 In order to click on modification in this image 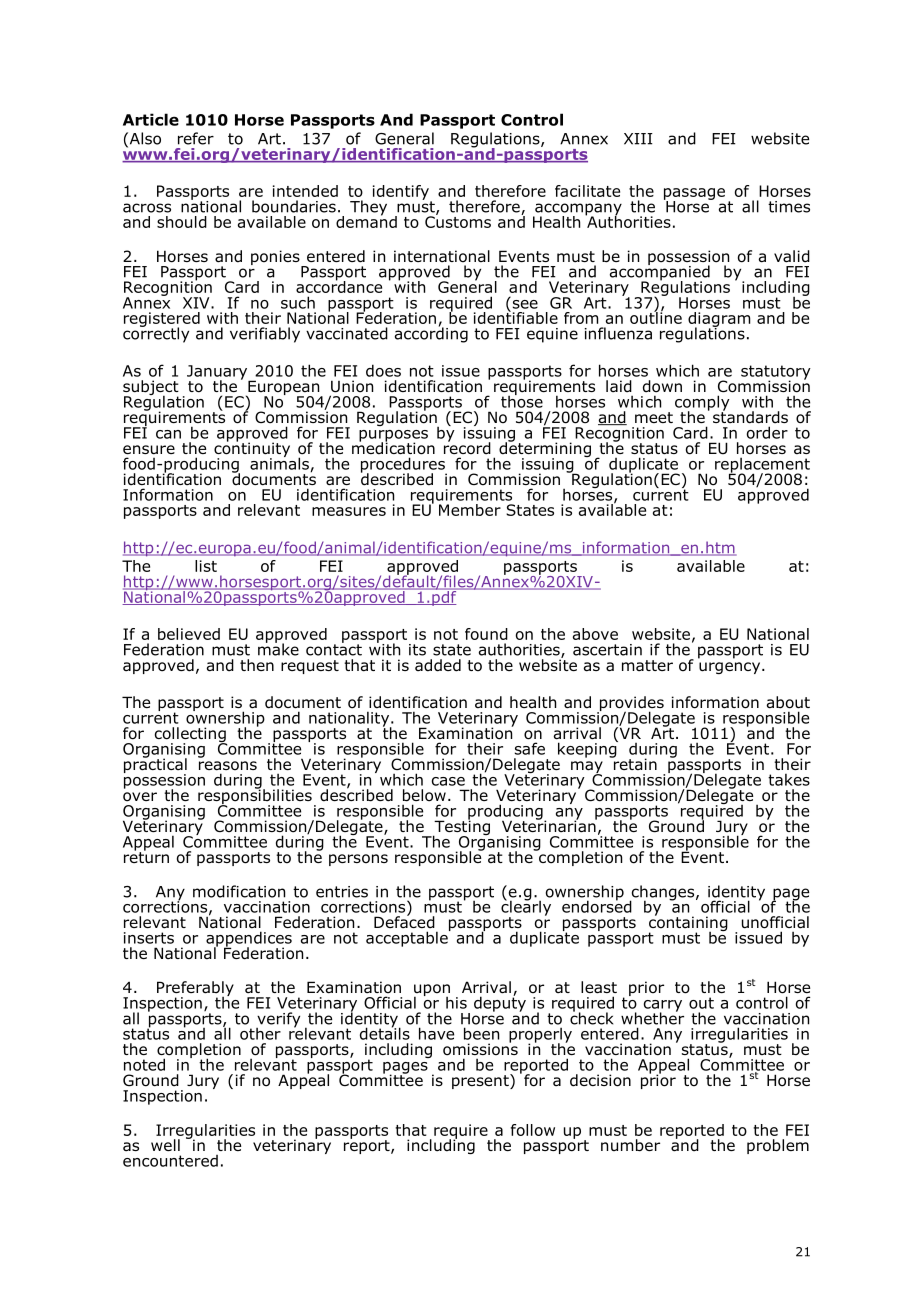, I will do `click(239, 891)`.
